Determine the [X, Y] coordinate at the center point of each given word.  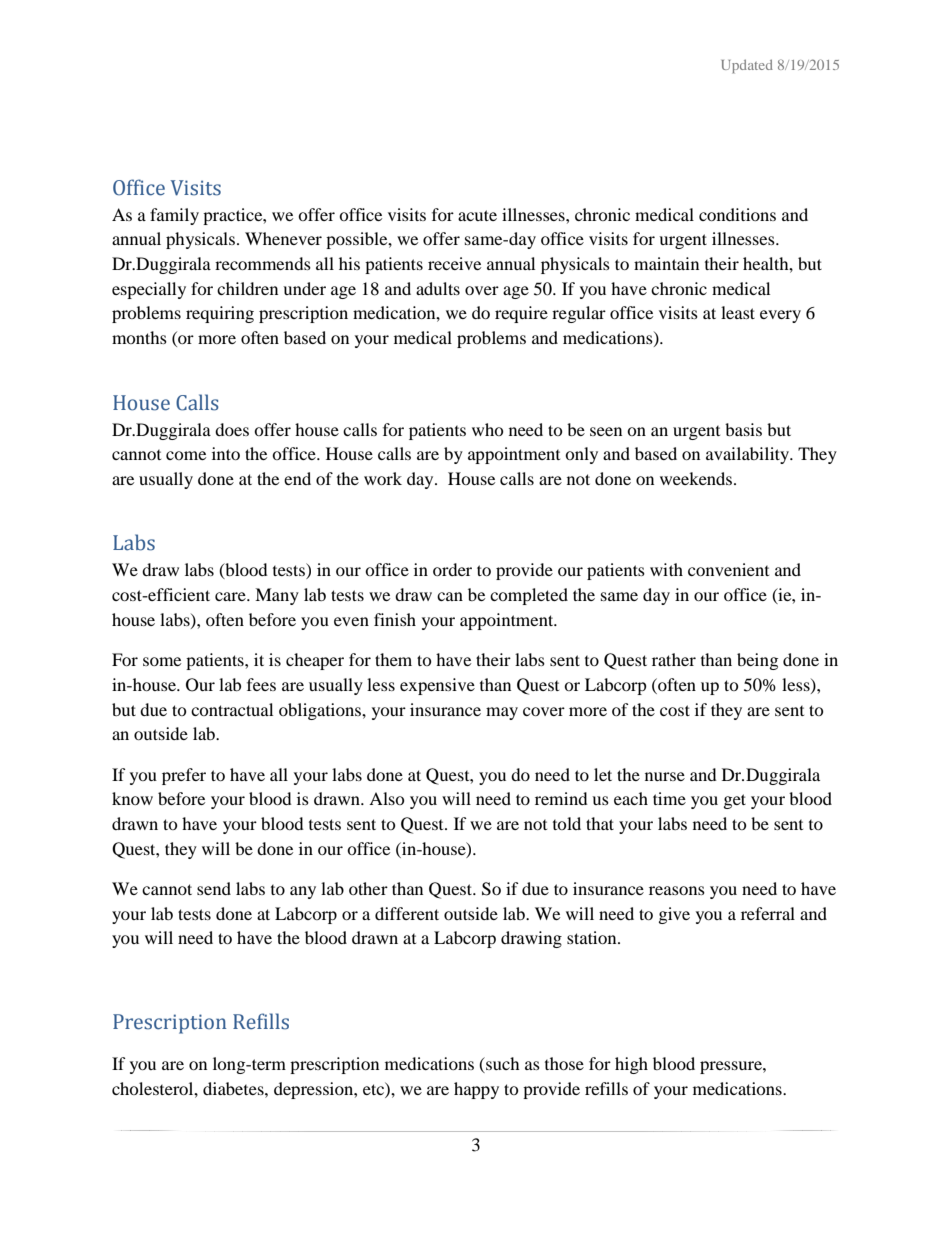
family [174, 216]
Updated [747, 66]
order [452, 569]
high [631, 1065]
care [231, 596]
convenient [728, 569]
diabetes [234, 1088]
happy [476, 1090]
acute [477, 215]
